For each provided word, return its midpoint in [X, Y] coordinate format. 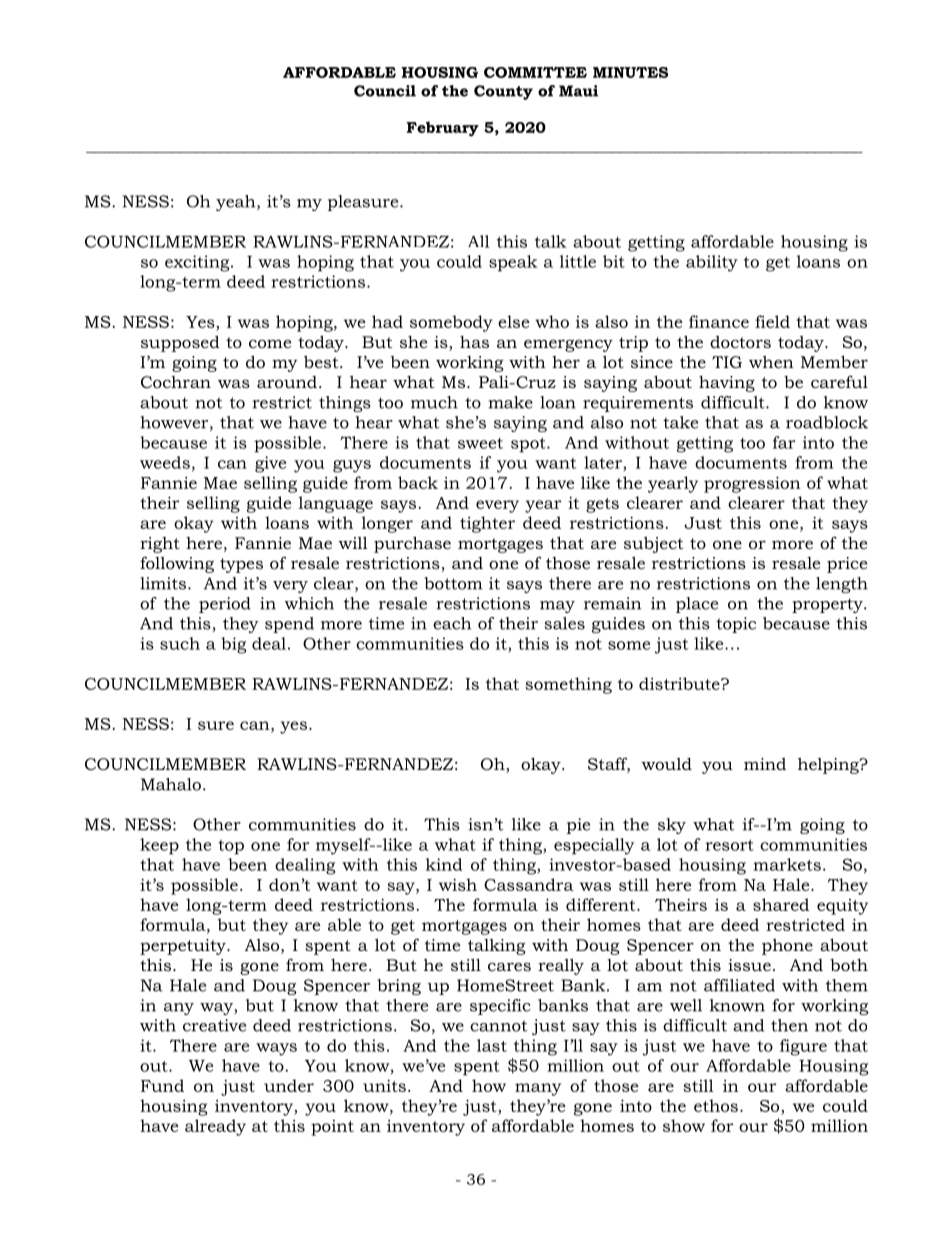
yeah [237, 203]
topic [736, 625]
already [215, 1127]
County [503, 92]
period [225, 605]
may [557, 607]
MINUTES [630, 72]
